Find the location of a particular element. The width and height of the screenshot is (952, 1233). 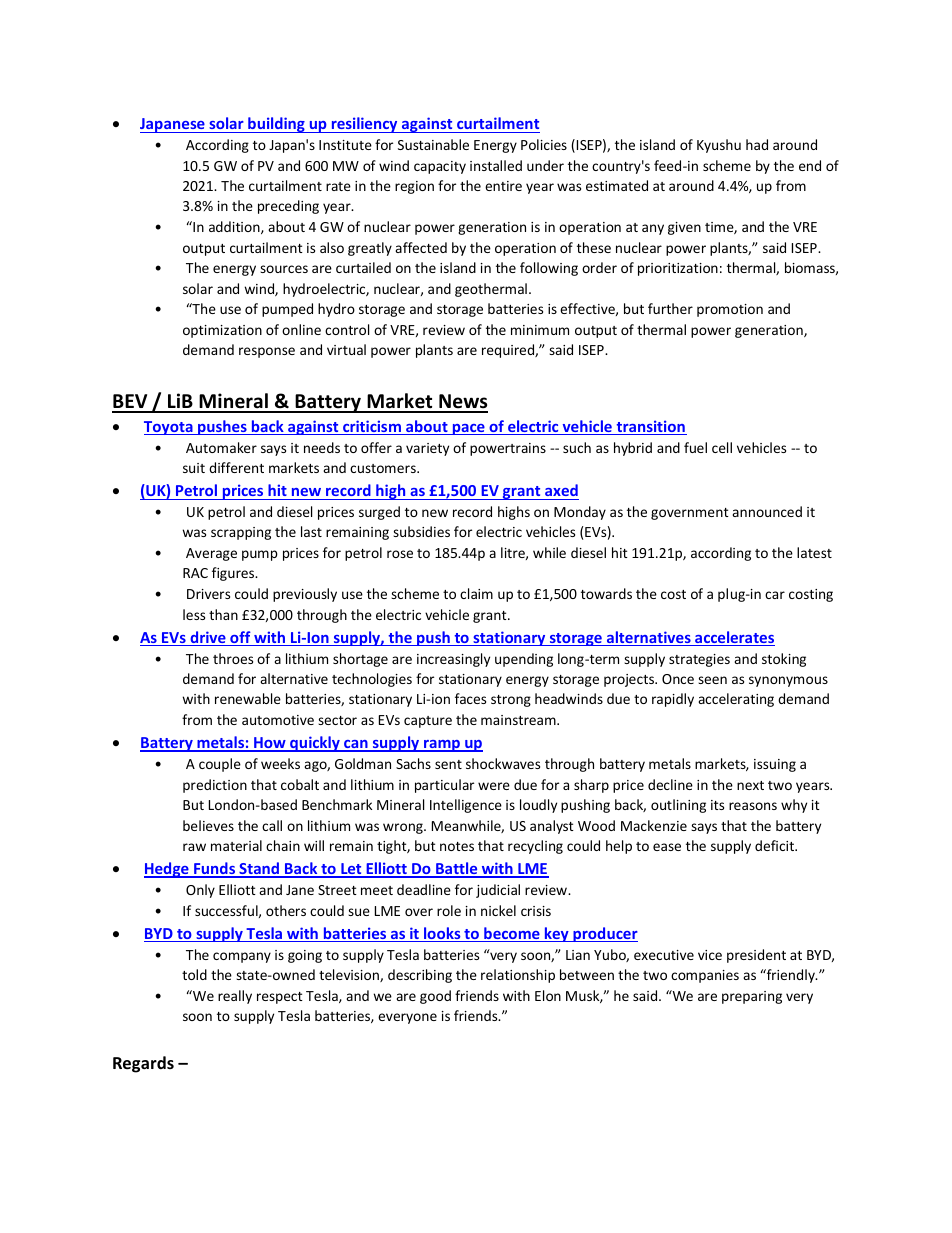

believes is located at coordinates (208, 825).
